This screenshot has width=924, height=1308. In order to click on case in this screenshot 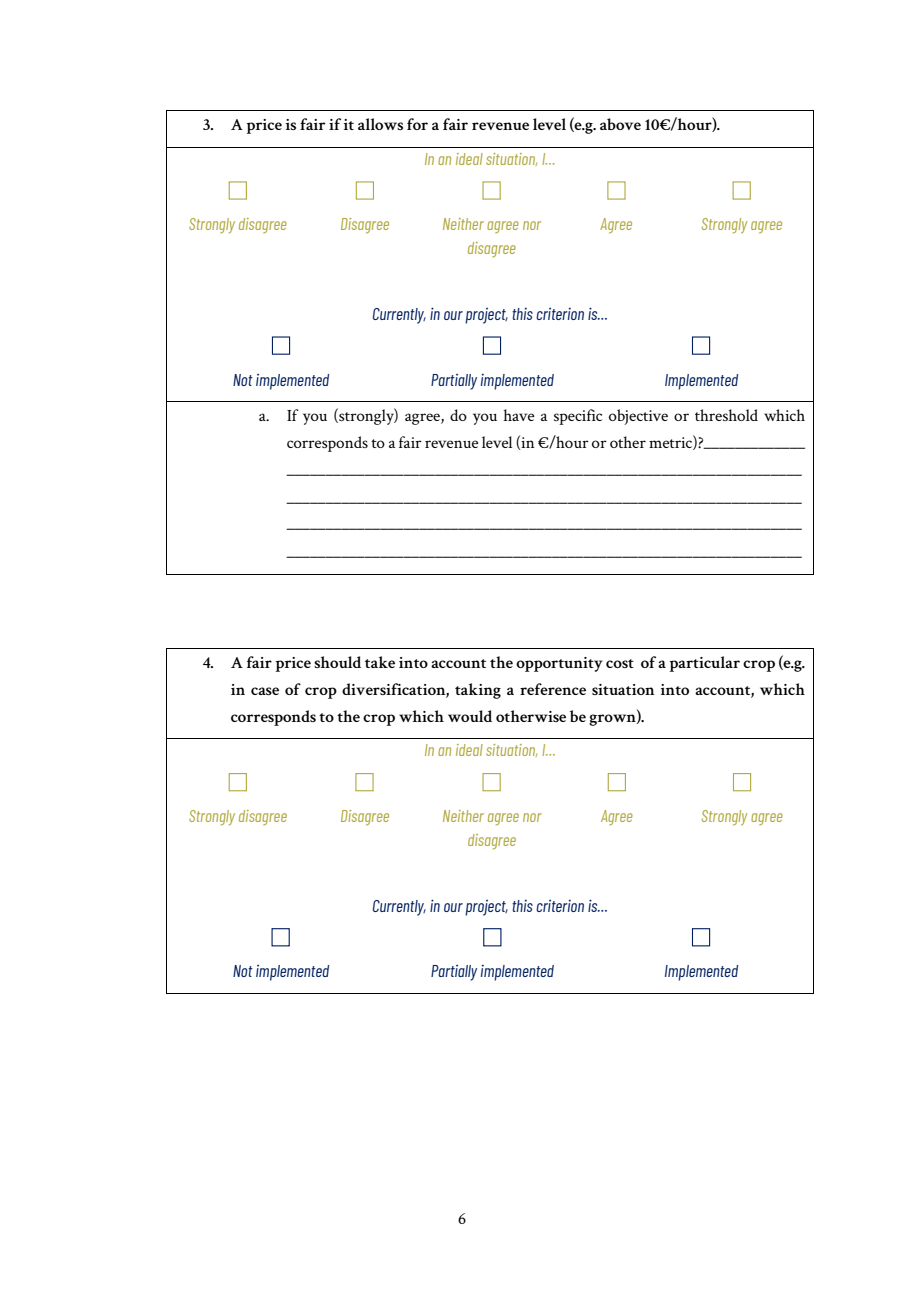, I will do `click(265, 691)`.
